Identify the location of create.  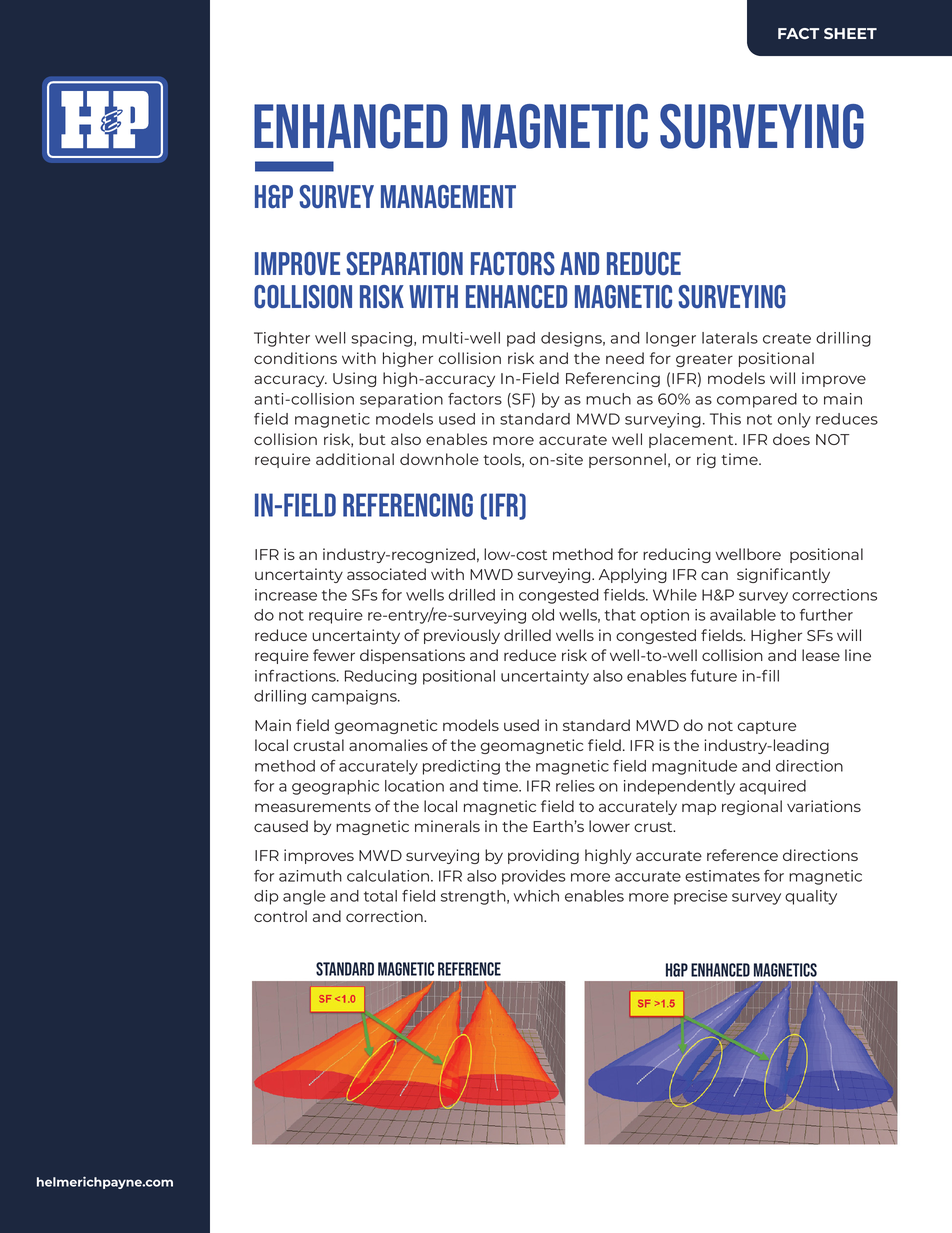
(787, 338).
